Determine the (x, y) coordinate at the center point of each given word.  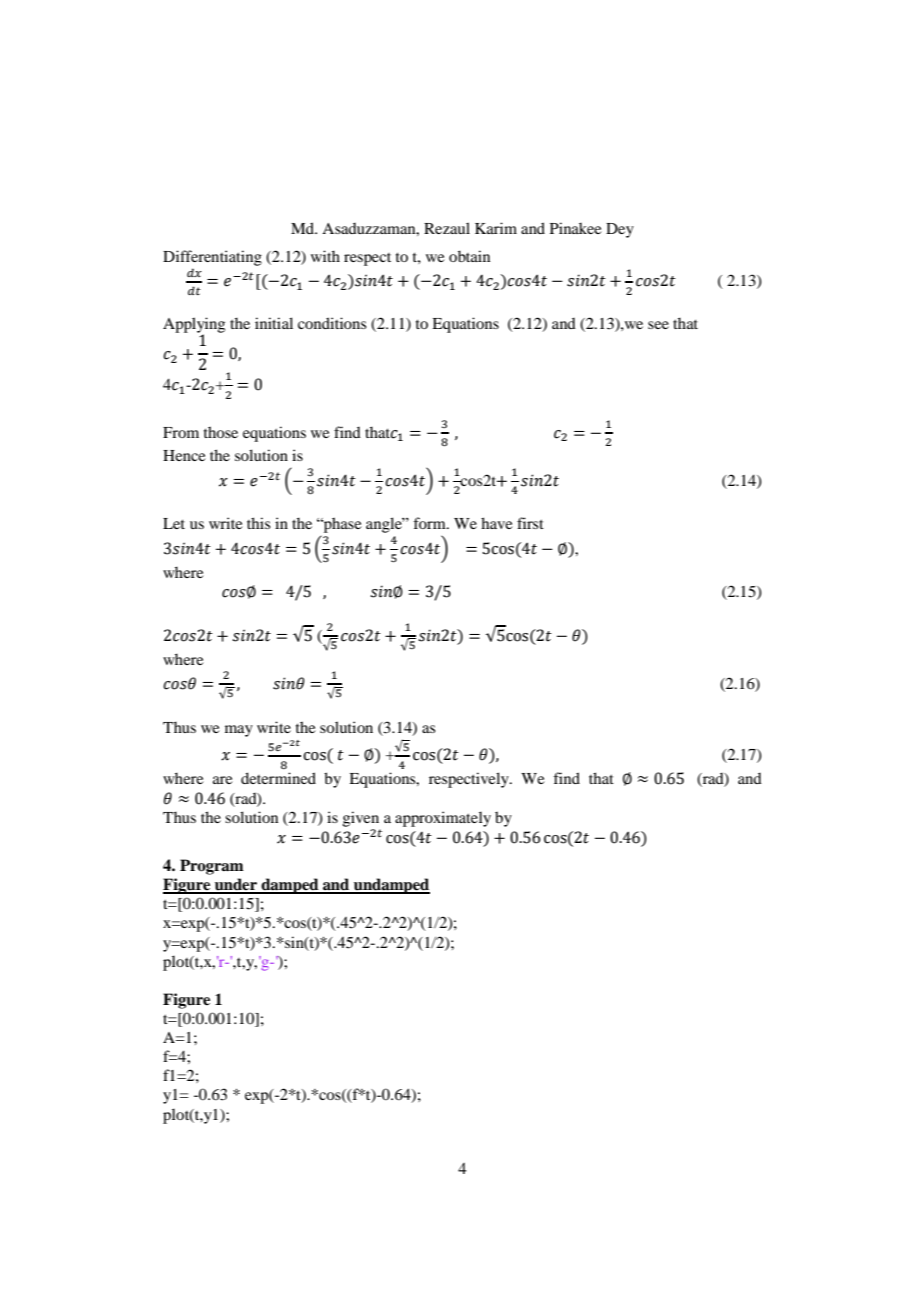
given (361, 819)
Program (212, 867)
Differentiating (212, 258)
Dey (620, 230)
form (430, 523)
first (530, 523)
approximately (443, 819)
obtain (469, 256)
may (239, 731)
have (496, 523)
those (221, 432)
